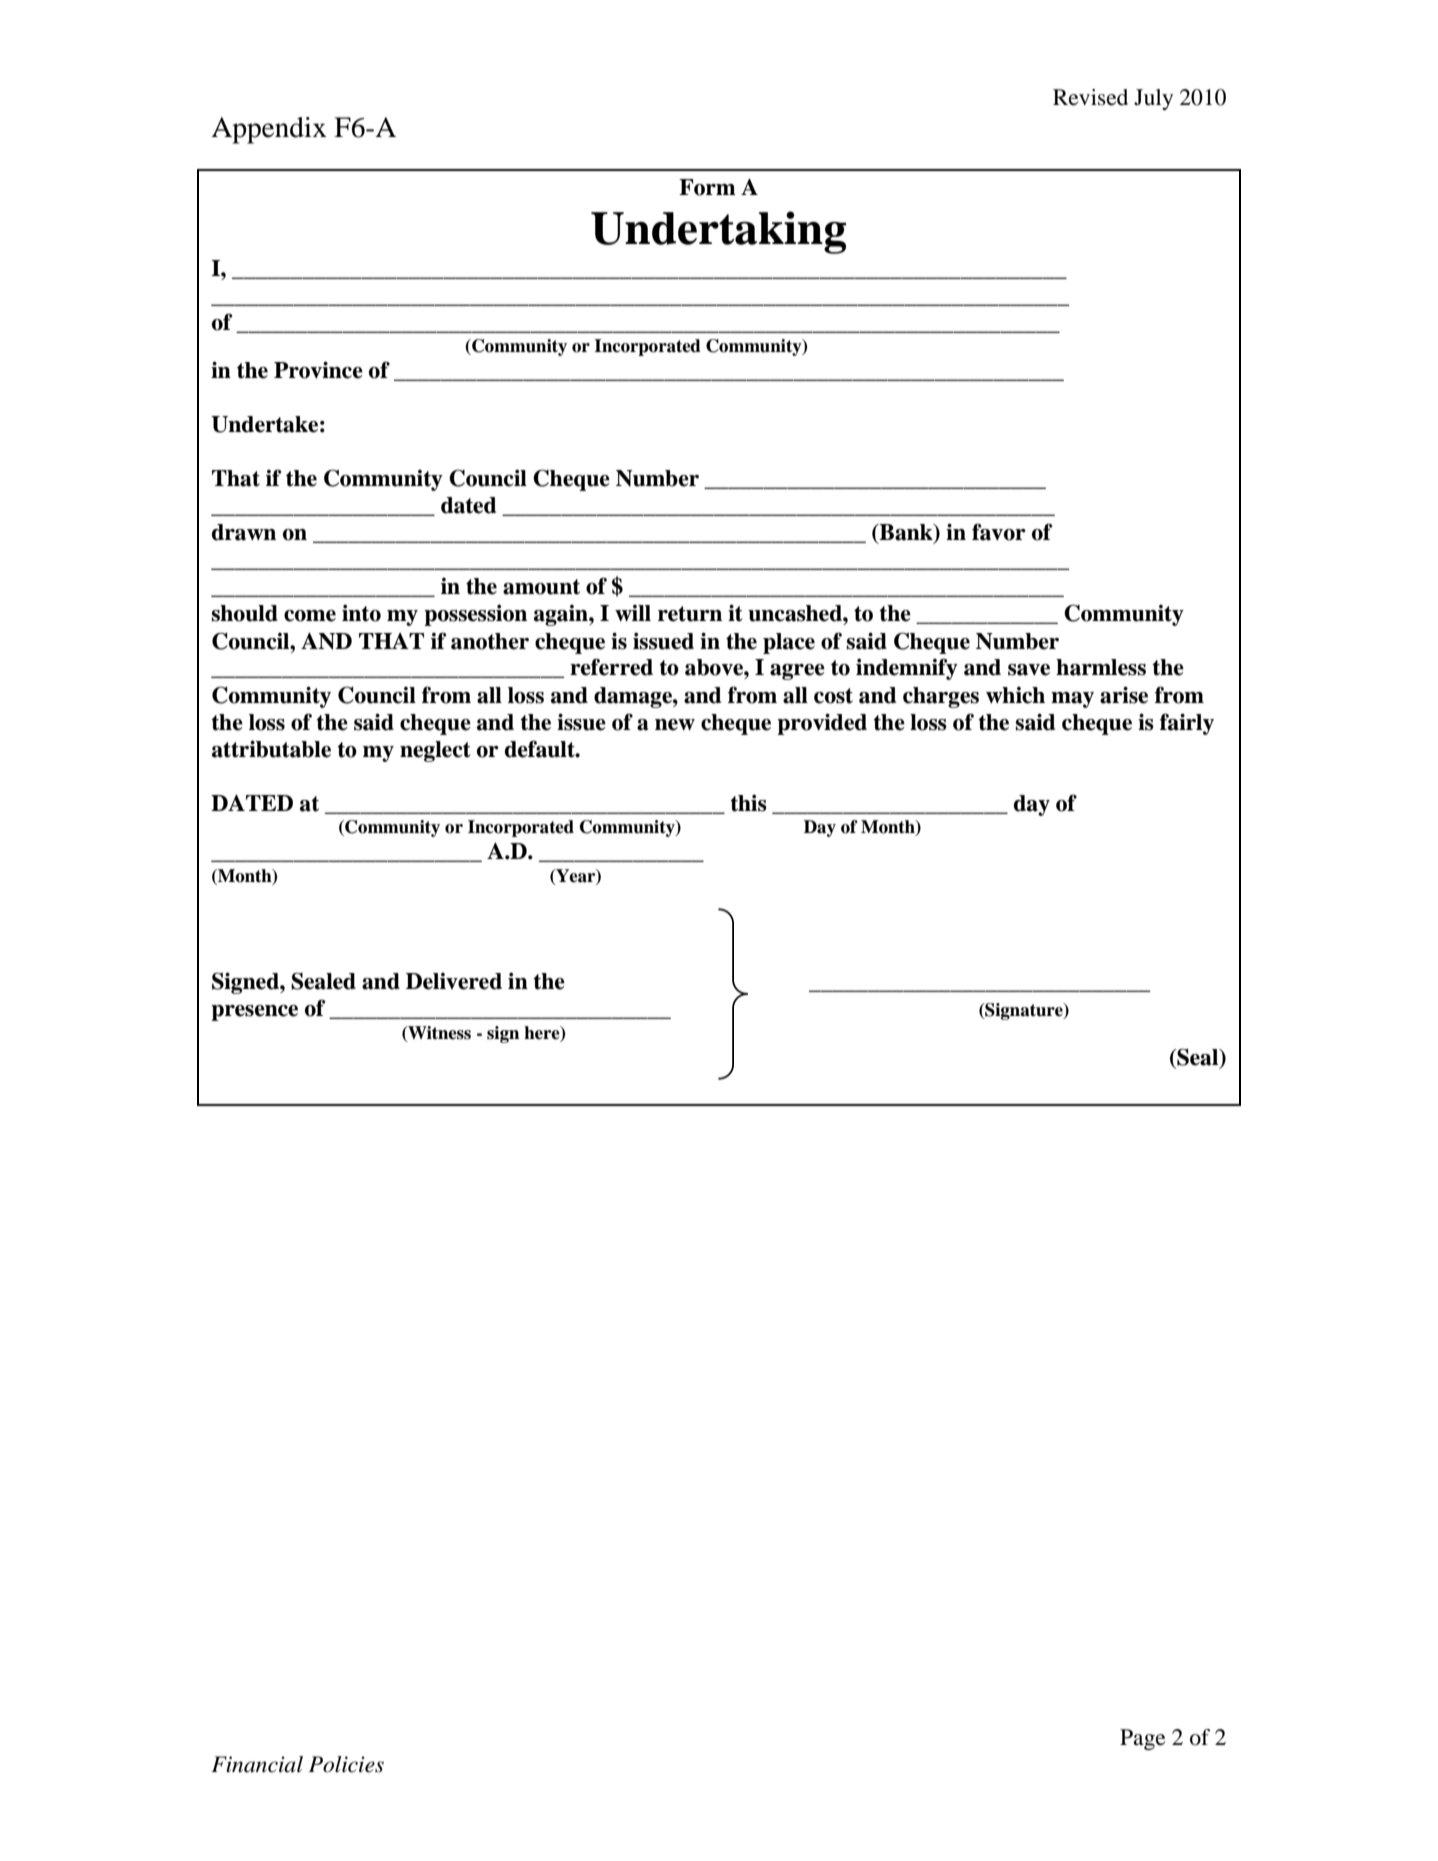  What do you see at coordinates (1015, 695) in the screenshot?
I see `which` at bounding box center [1015, 695].
